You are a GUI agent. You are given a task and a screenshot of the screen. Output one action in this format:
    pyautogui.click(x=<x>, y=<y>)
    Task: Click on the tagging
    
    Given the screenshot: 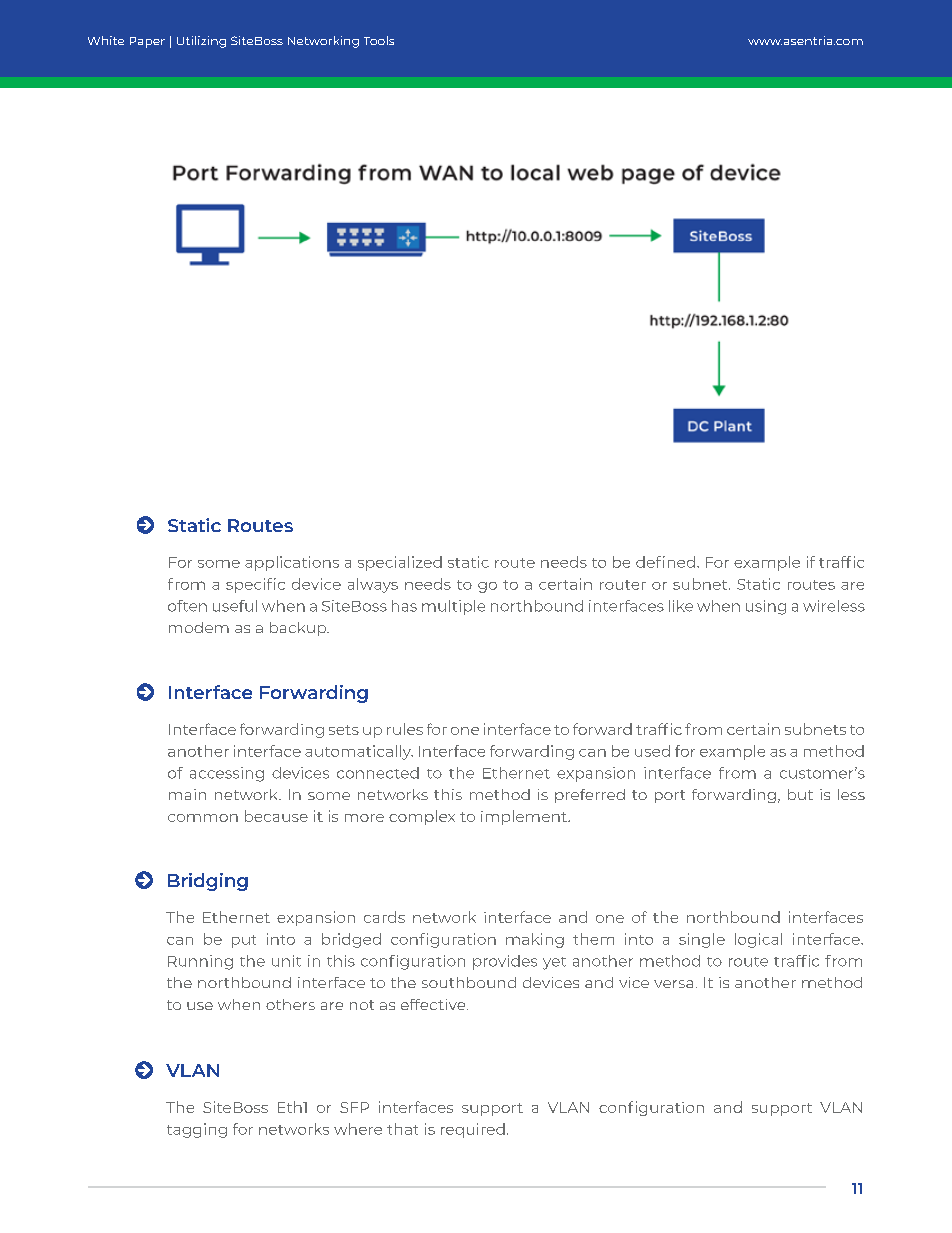 What is the action you would take?
    pyautogui.click(x=197, y=1130)
